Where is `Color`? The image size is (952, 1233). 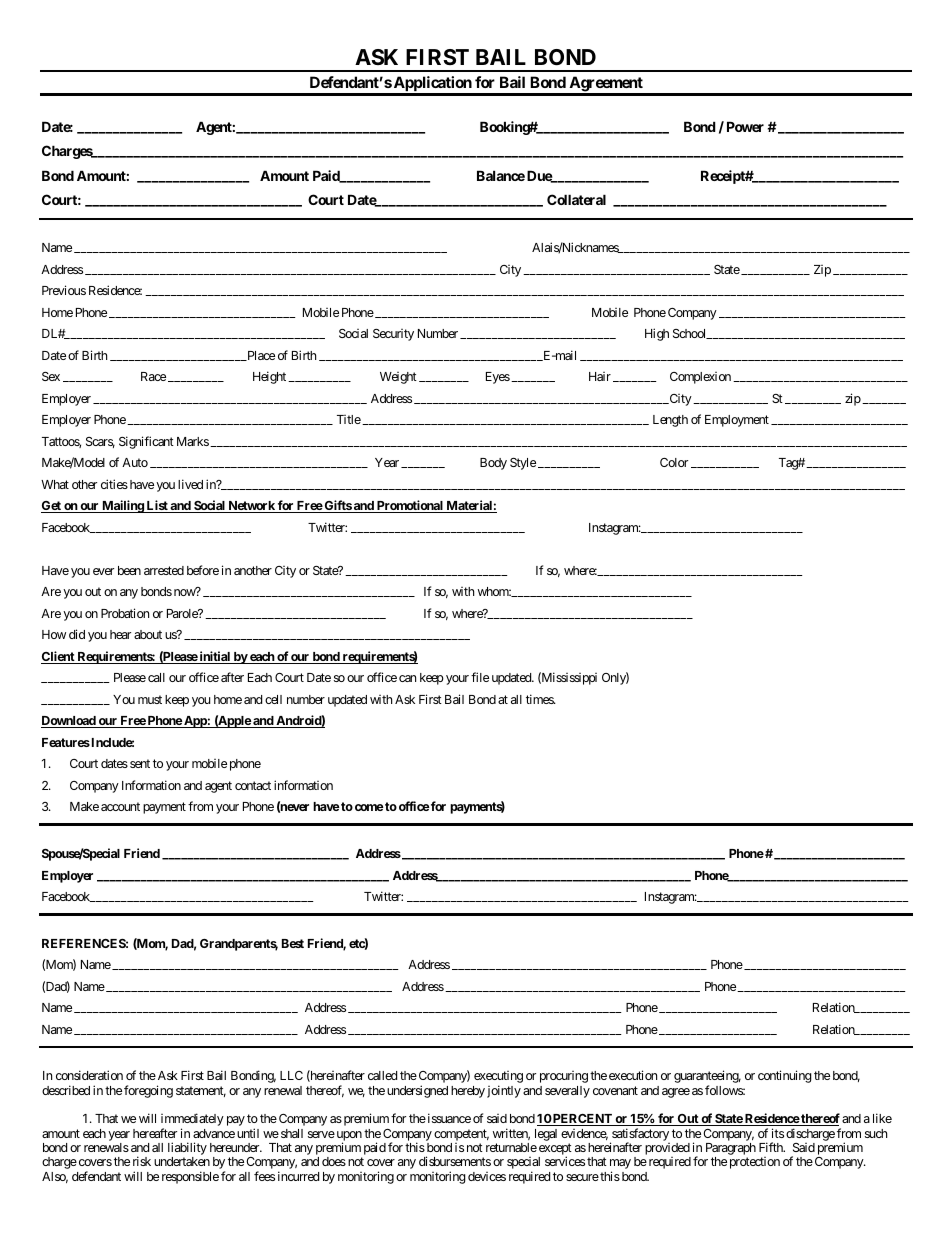 Color is located at coordinates (674, 462).
